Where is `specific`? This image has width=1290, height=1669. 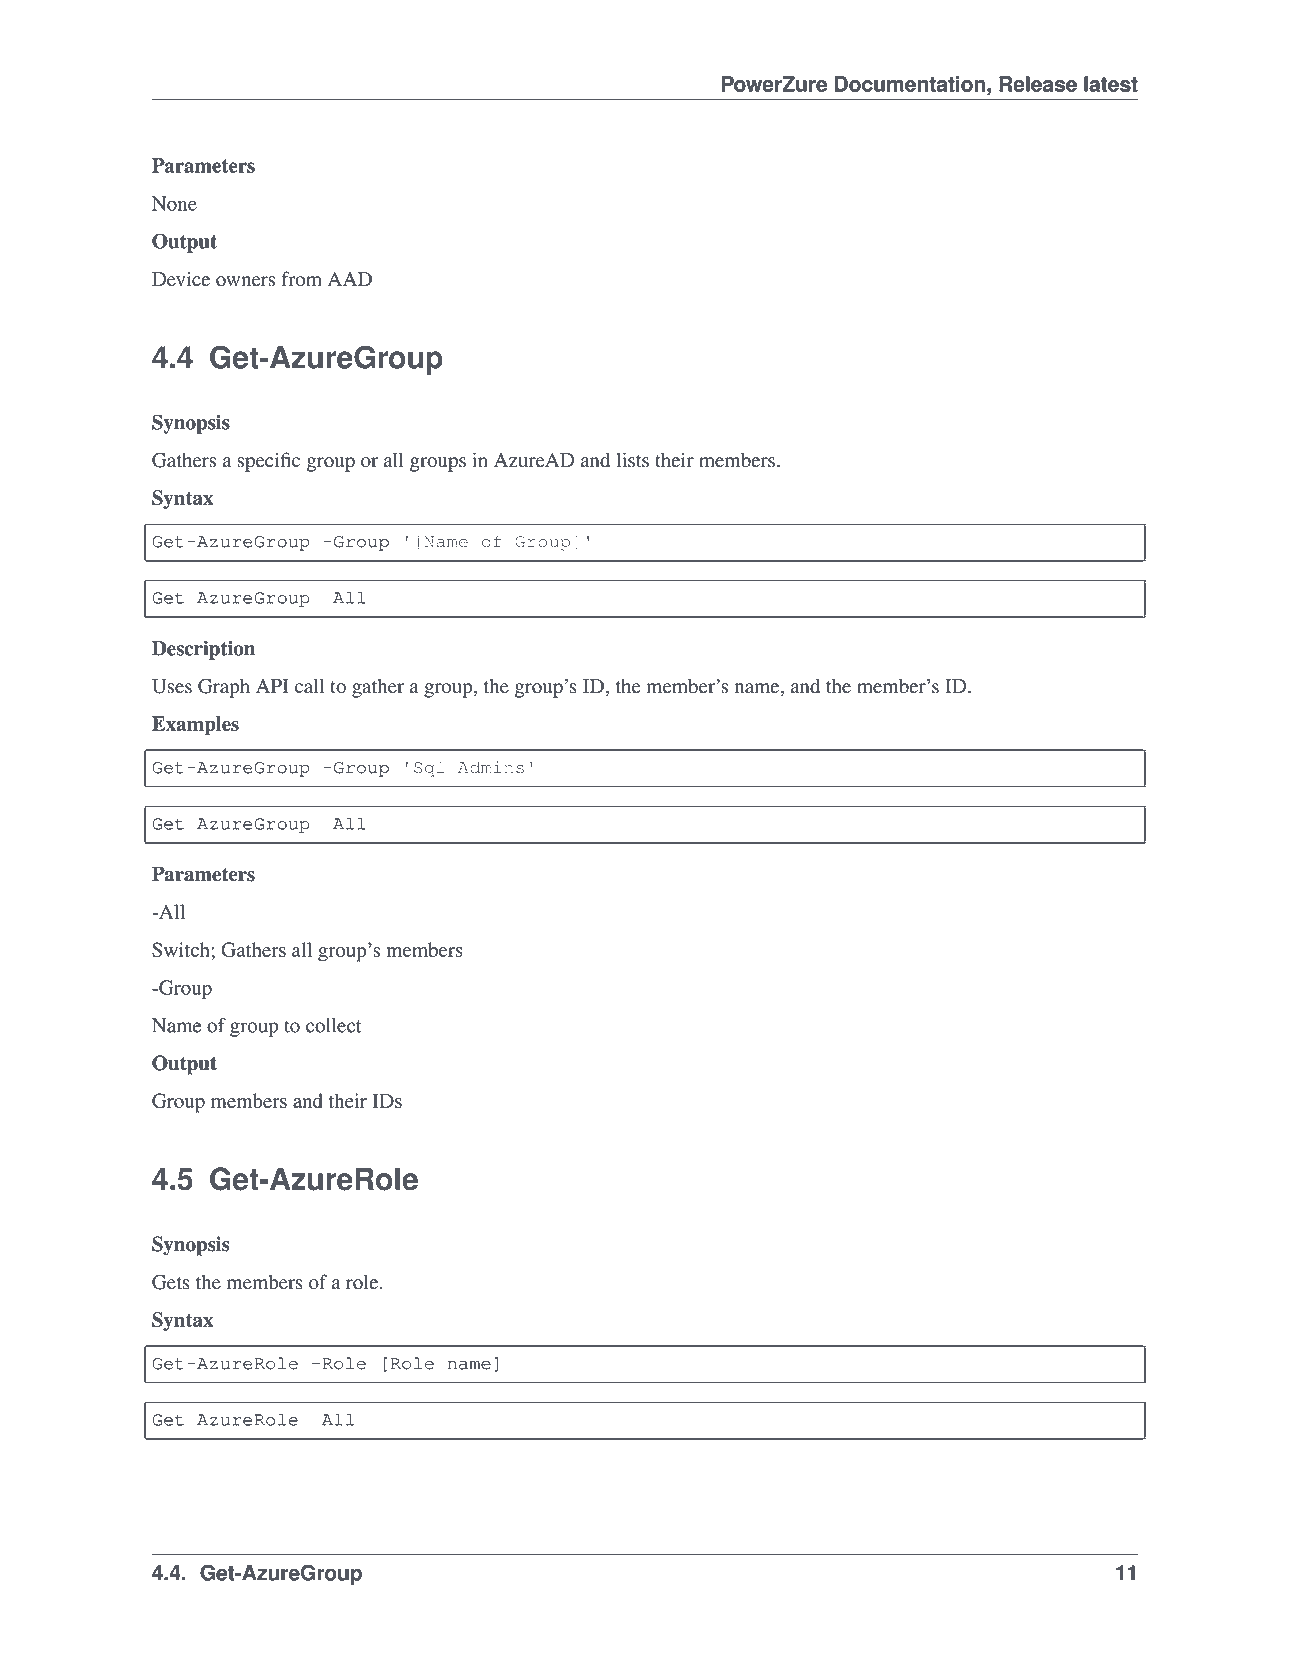 specific is located at coordinates (268, 462).
